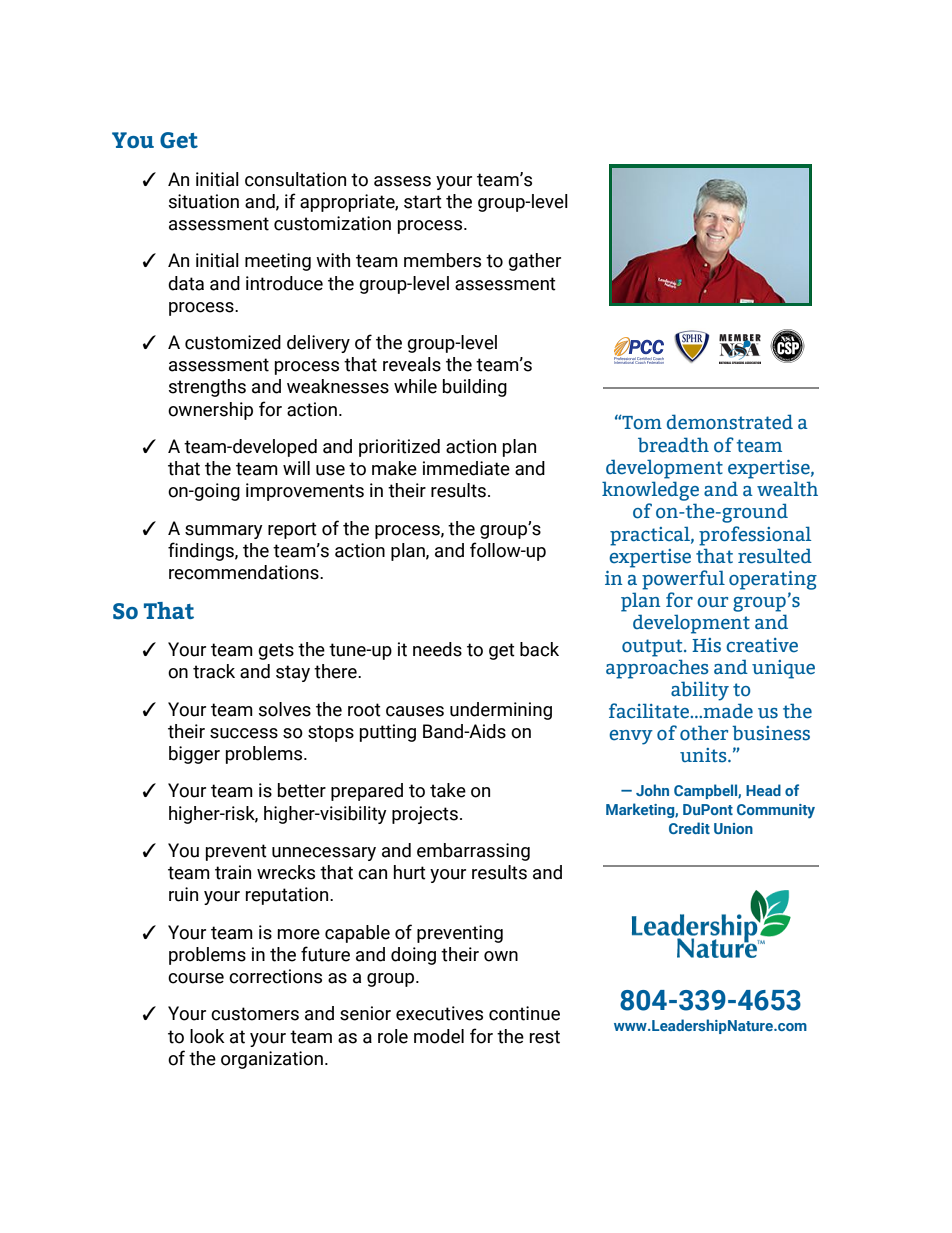  Describe the element at coordinates (423, 202) in the page. I see `start` at that location.
